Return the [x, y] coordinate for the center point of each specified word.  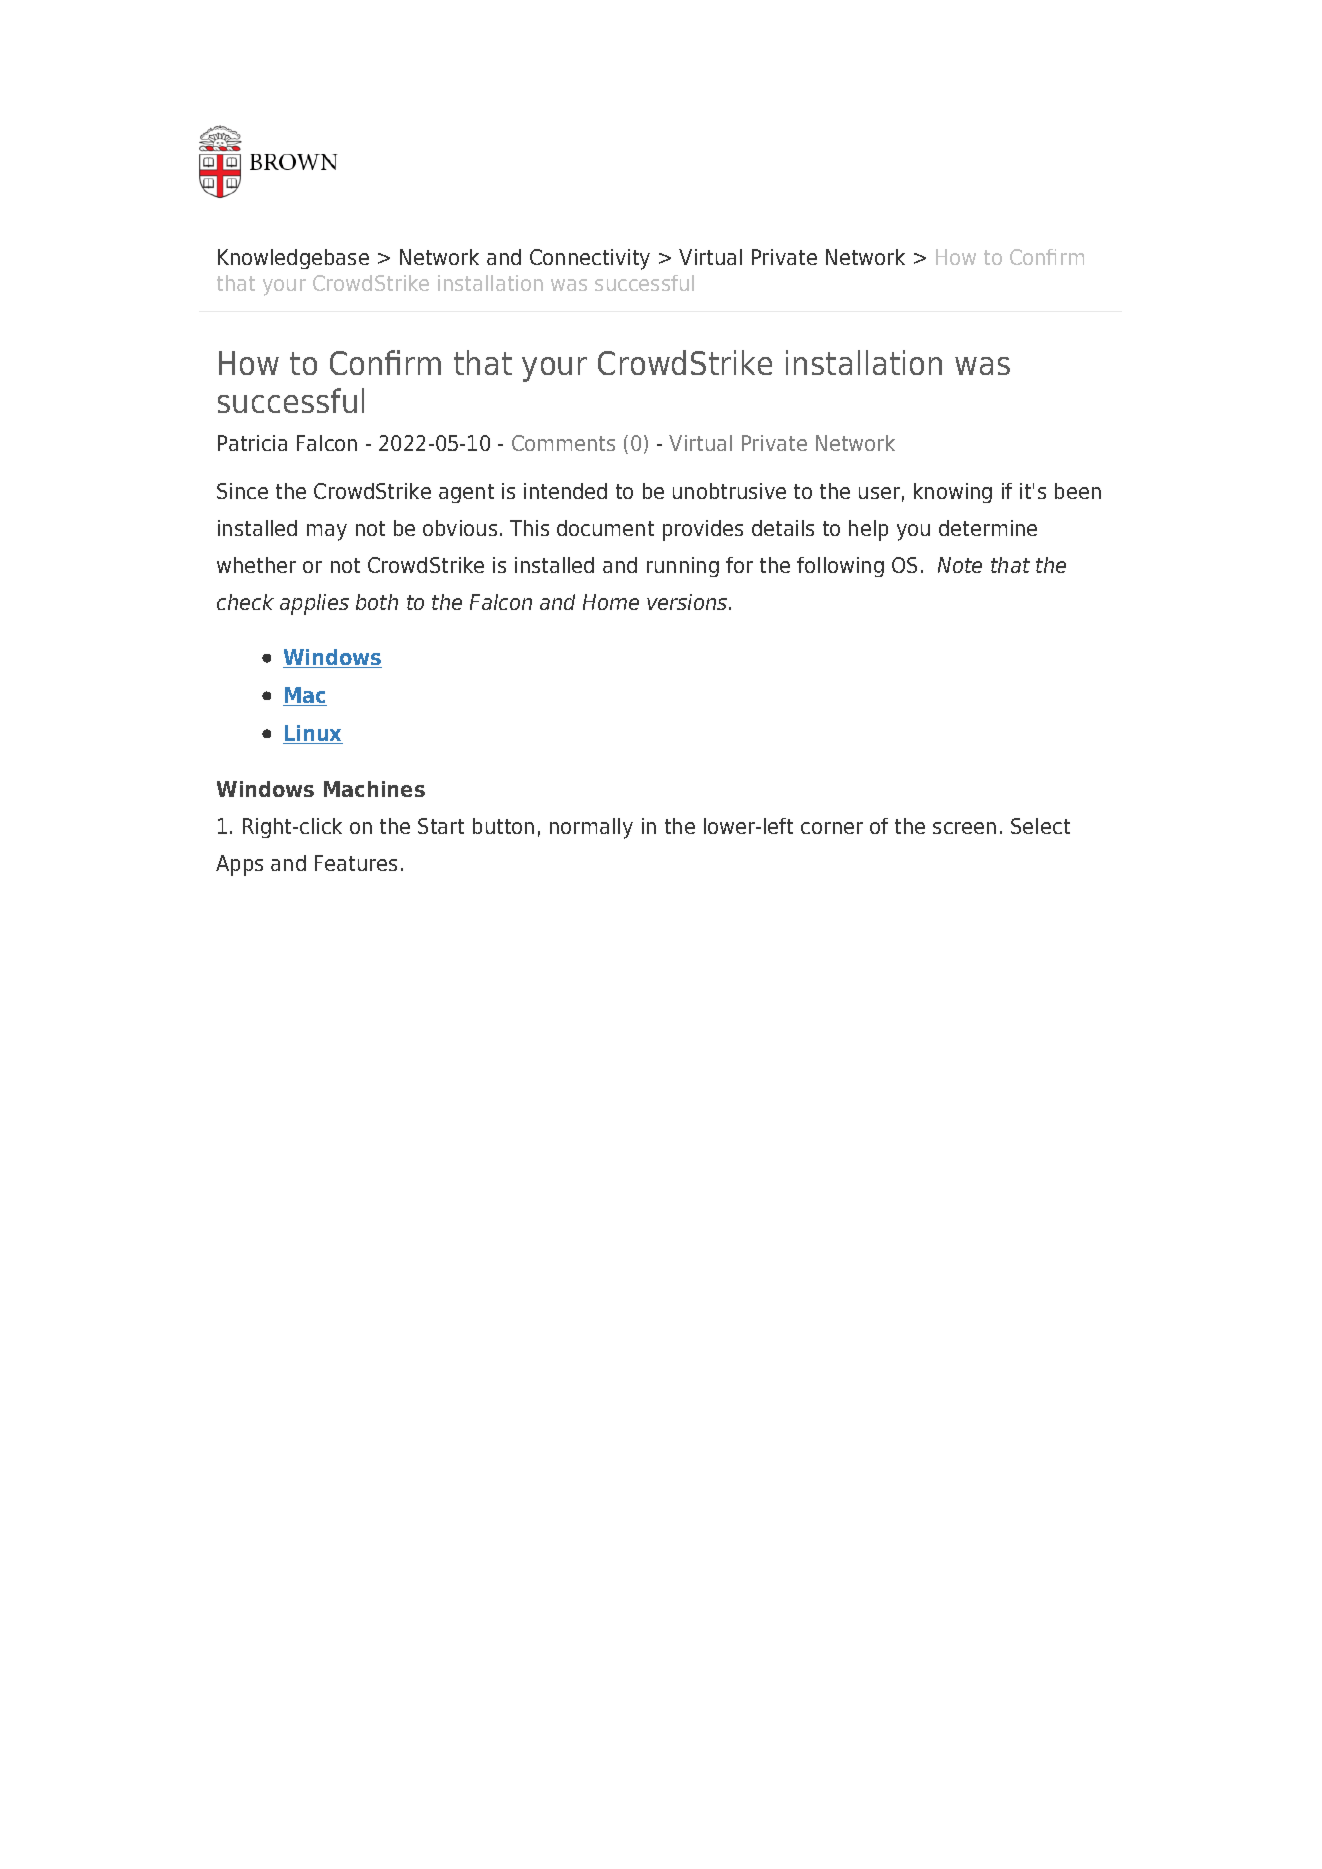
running [683, 567]
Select [1040, 826]
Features [356, 863]
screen [964, 828]
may [327, 532]
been [1078, 491]
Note [960, 565]
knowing [953, 493]
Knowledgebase [293, 259]
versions [688, 602]
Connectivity [590, 259]
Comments [563, 443]
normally [591, 828]
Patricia [252, 443]
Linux [313, 734]
